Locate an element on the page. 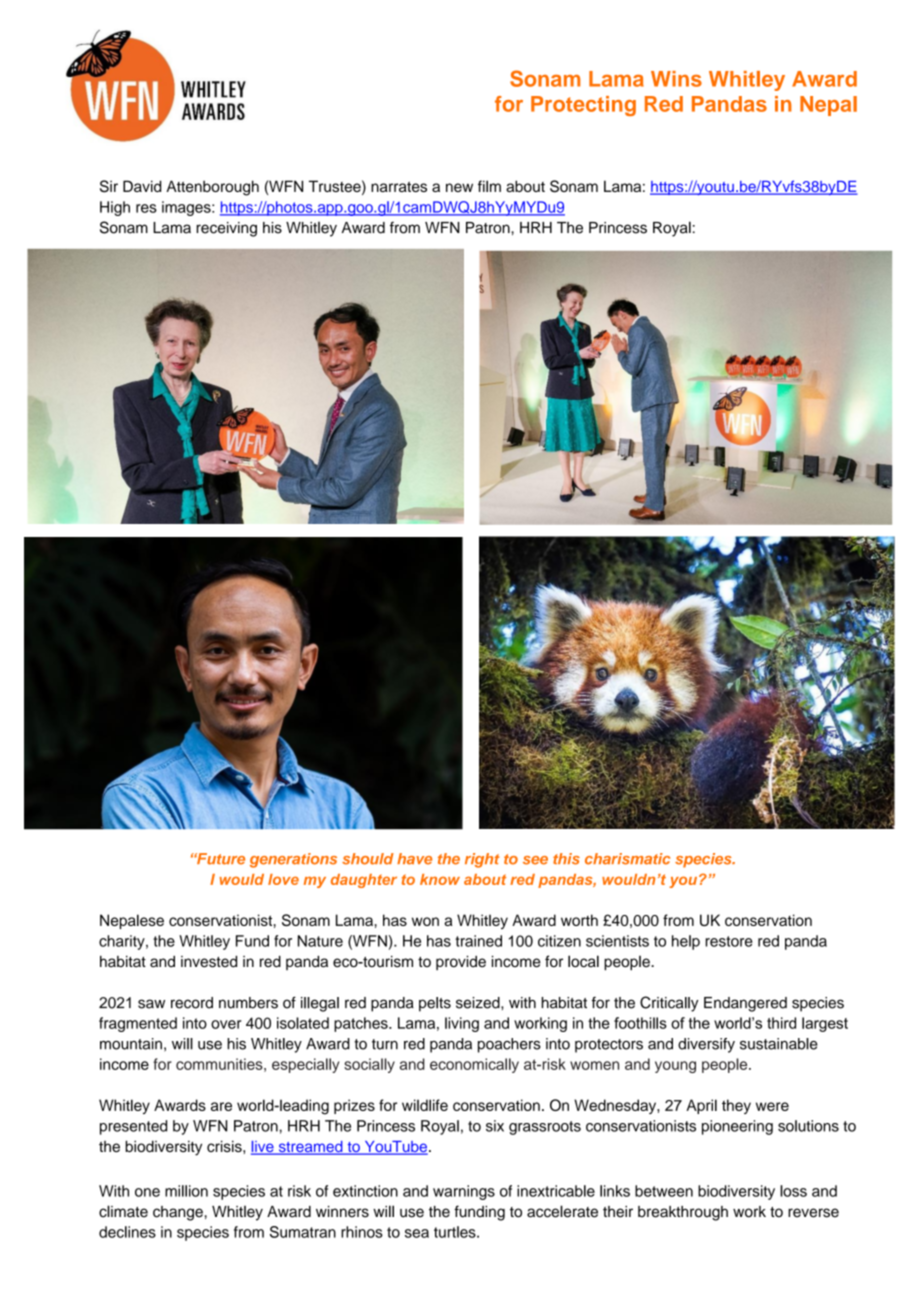  Wins is located at coordinates (676, 79).
